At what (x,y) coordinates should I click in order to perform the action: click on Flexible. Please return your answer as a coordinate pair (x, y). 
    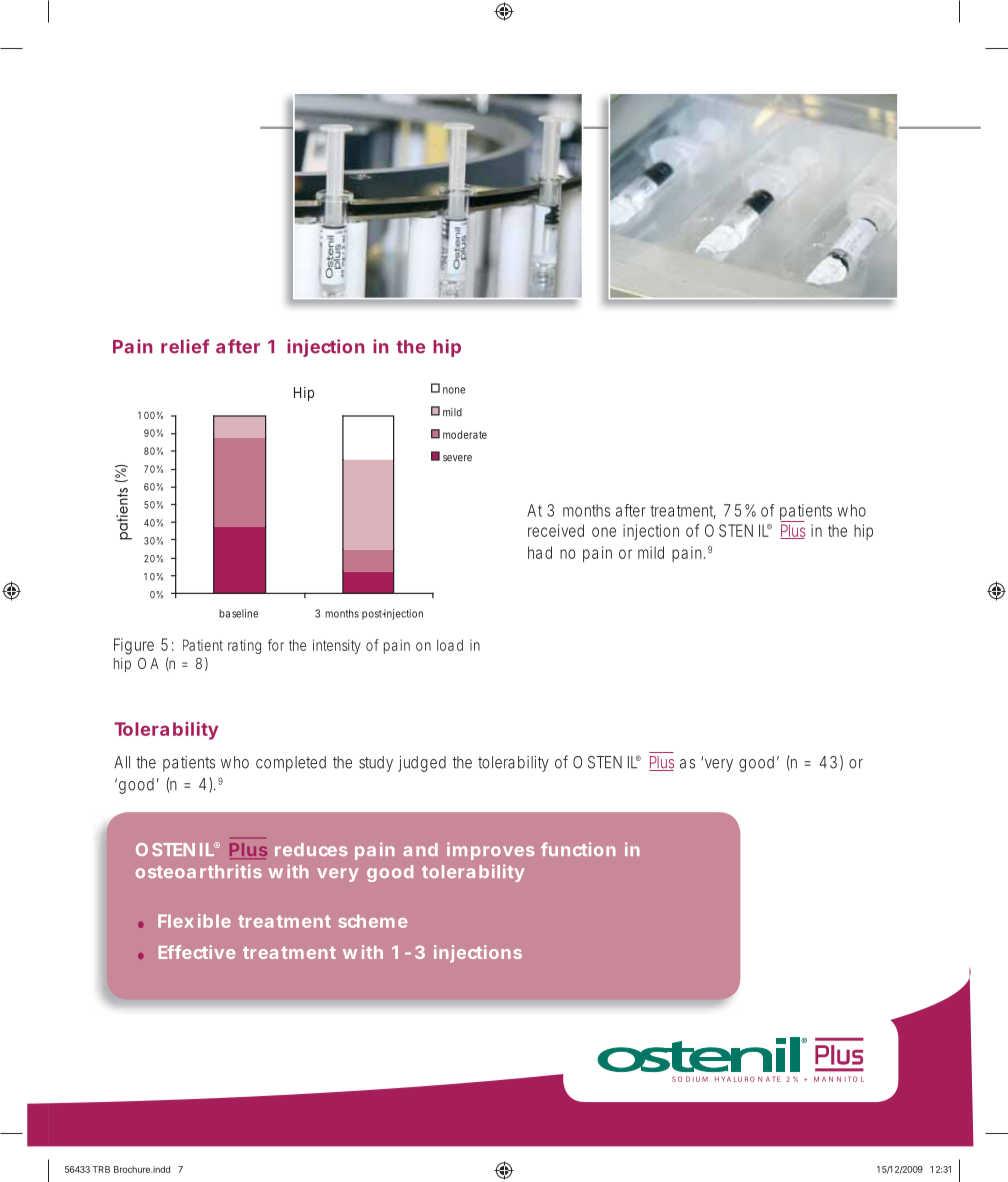
    Looking at the image, I should click on (194, 921).
